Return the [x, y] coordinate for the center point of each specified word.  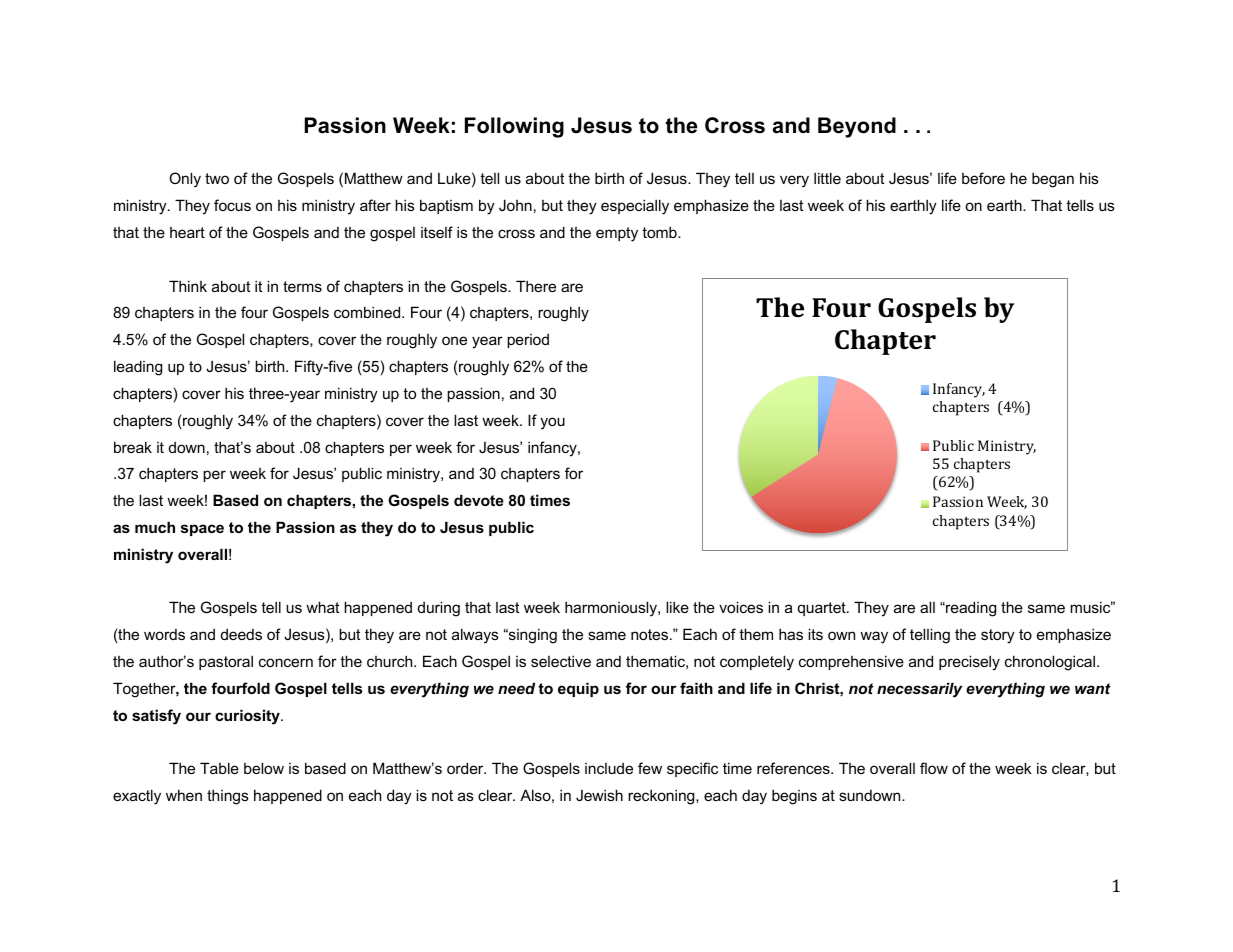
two [217, 178]
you [552, 423]
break [133, 447]
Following [514, 127]
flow [934, 768]
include [609, 768]
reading [970, 609]
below [264, 768]
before [983, 178]
